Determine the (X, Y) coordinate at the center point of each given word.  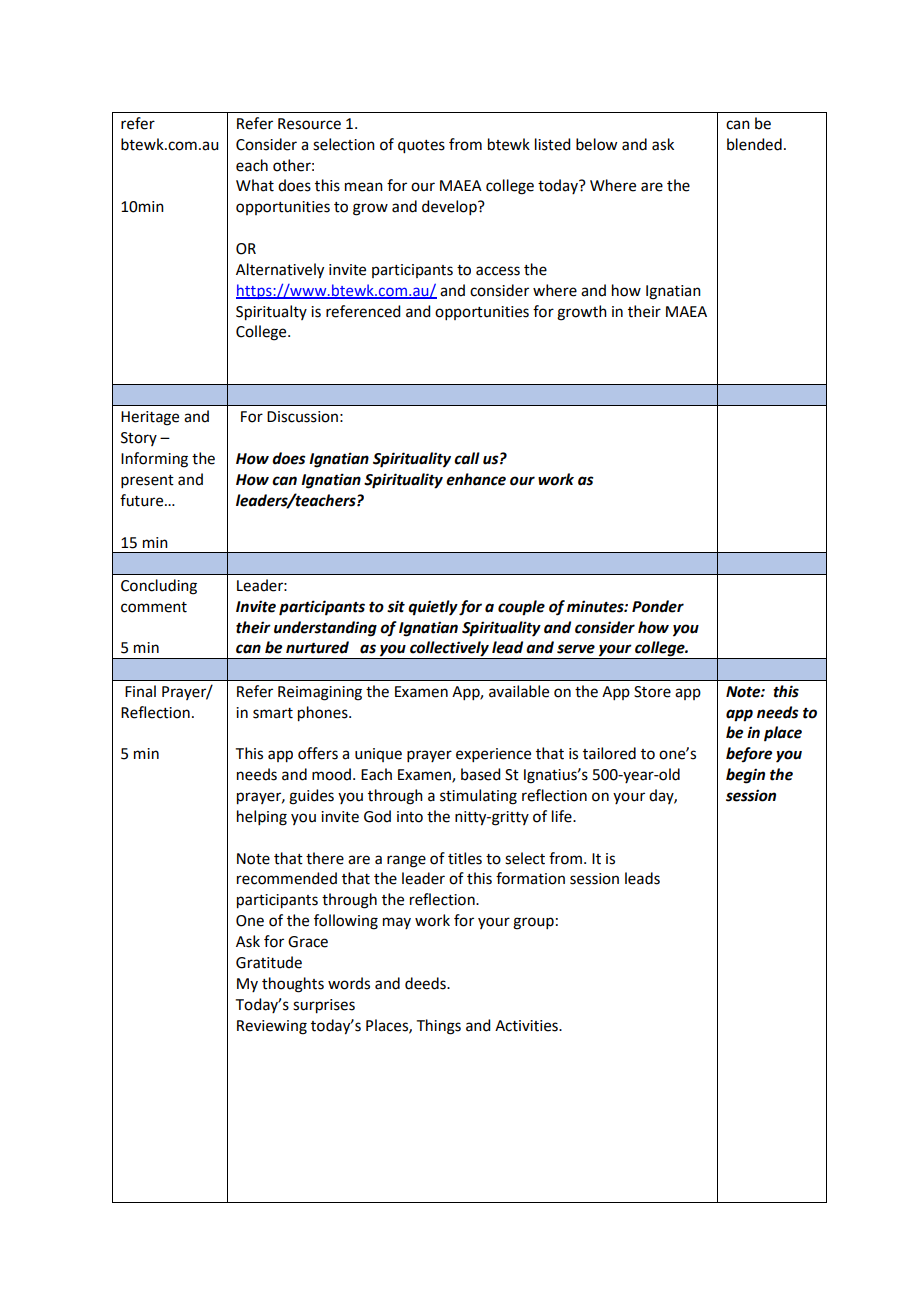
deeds (426, 983)
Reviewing (272, 1027)
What (255, 185)
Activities (527, 1026)
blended (754, 144)
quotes (421, 147)
